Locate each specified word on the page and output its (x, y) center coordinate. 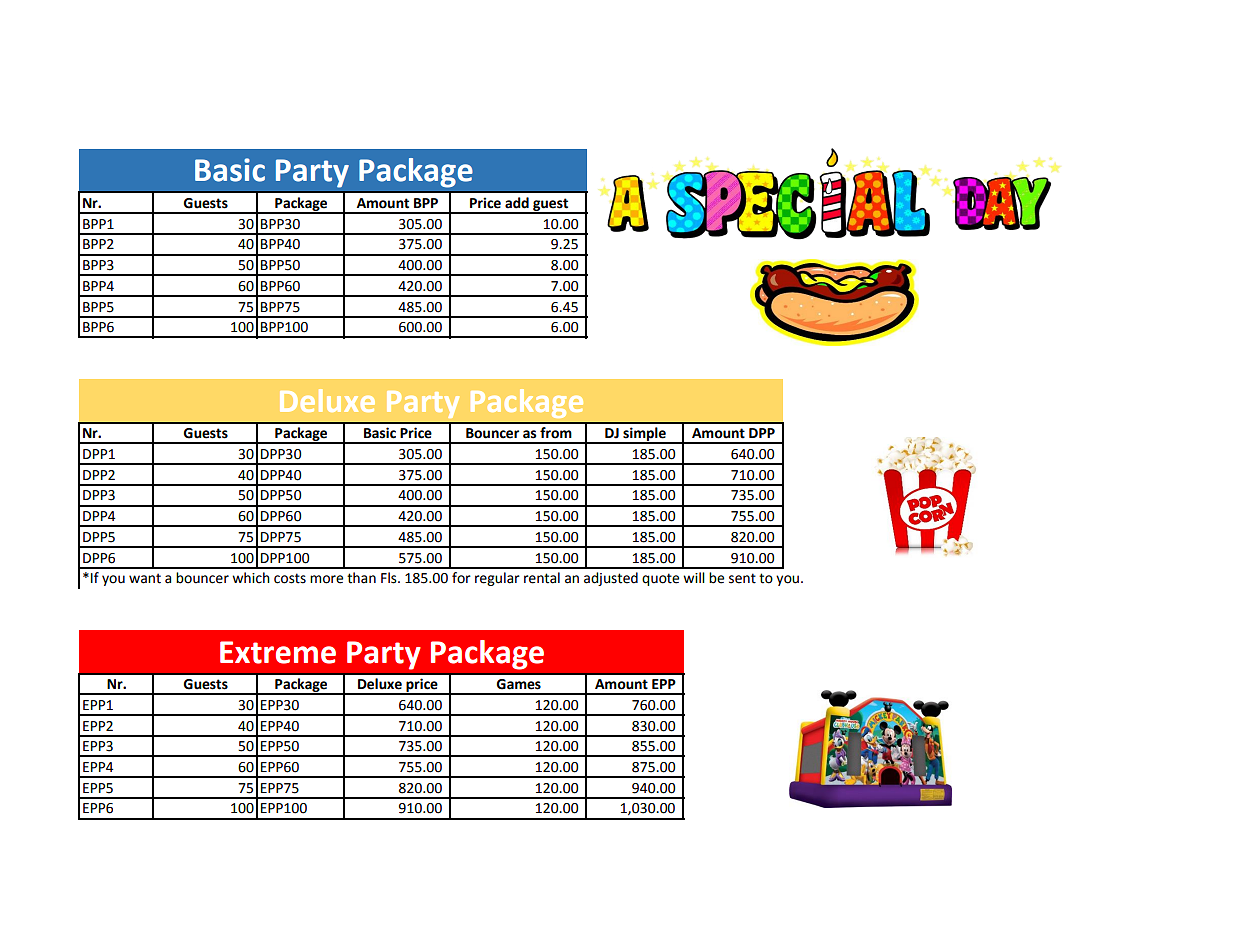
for (461, 578)
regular (497, 579)
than (361, 578)
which (251, 578)
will (694, 577)
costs (290, 578)
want (145, 578)
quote (660, 579)
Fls (390, 578)
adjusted (611, 579)
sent (742, 578)
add (517, 203)
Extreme (278, 652)
